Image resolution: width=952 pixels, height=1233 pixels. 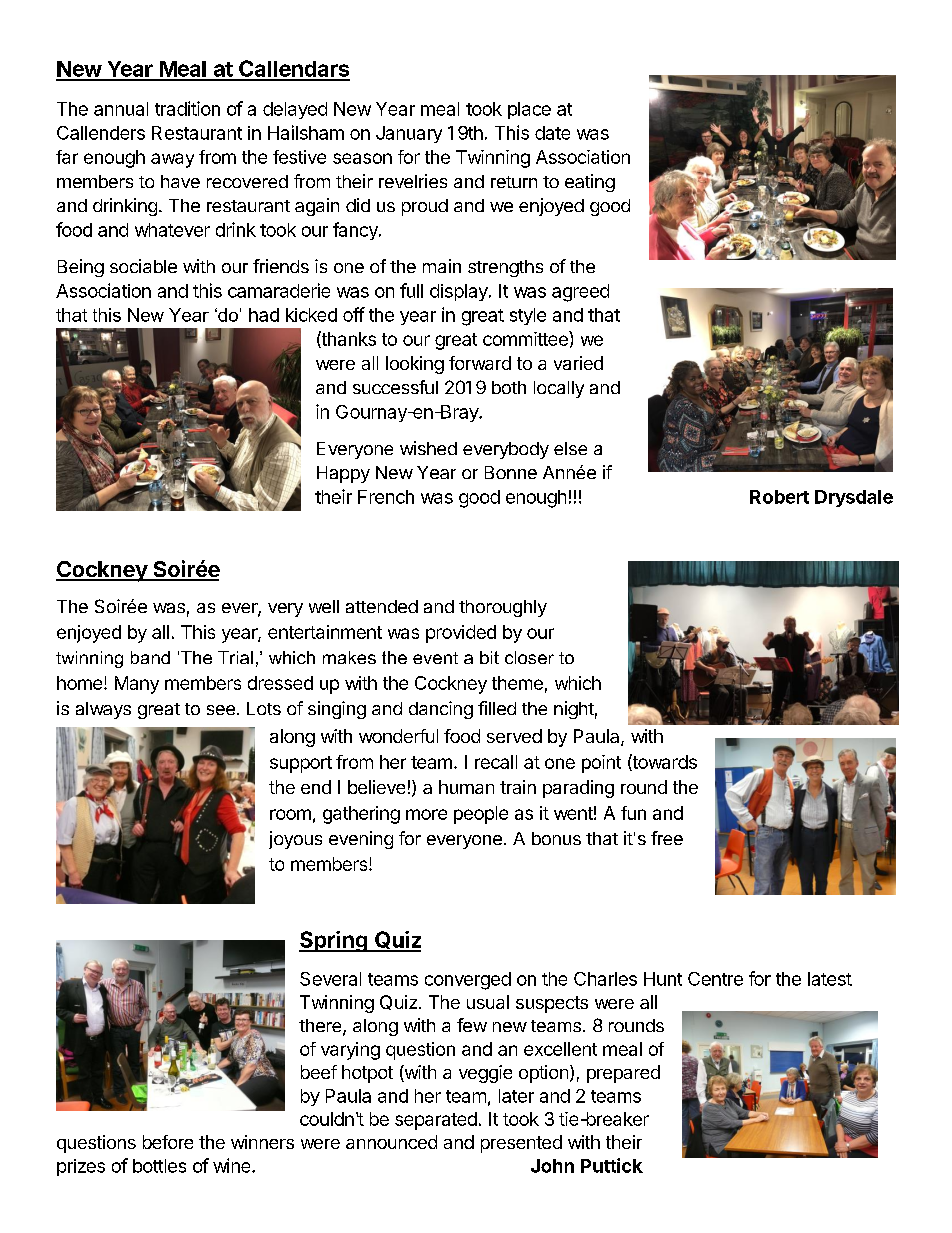 I want to click on away, so click(x=172, y=160).
